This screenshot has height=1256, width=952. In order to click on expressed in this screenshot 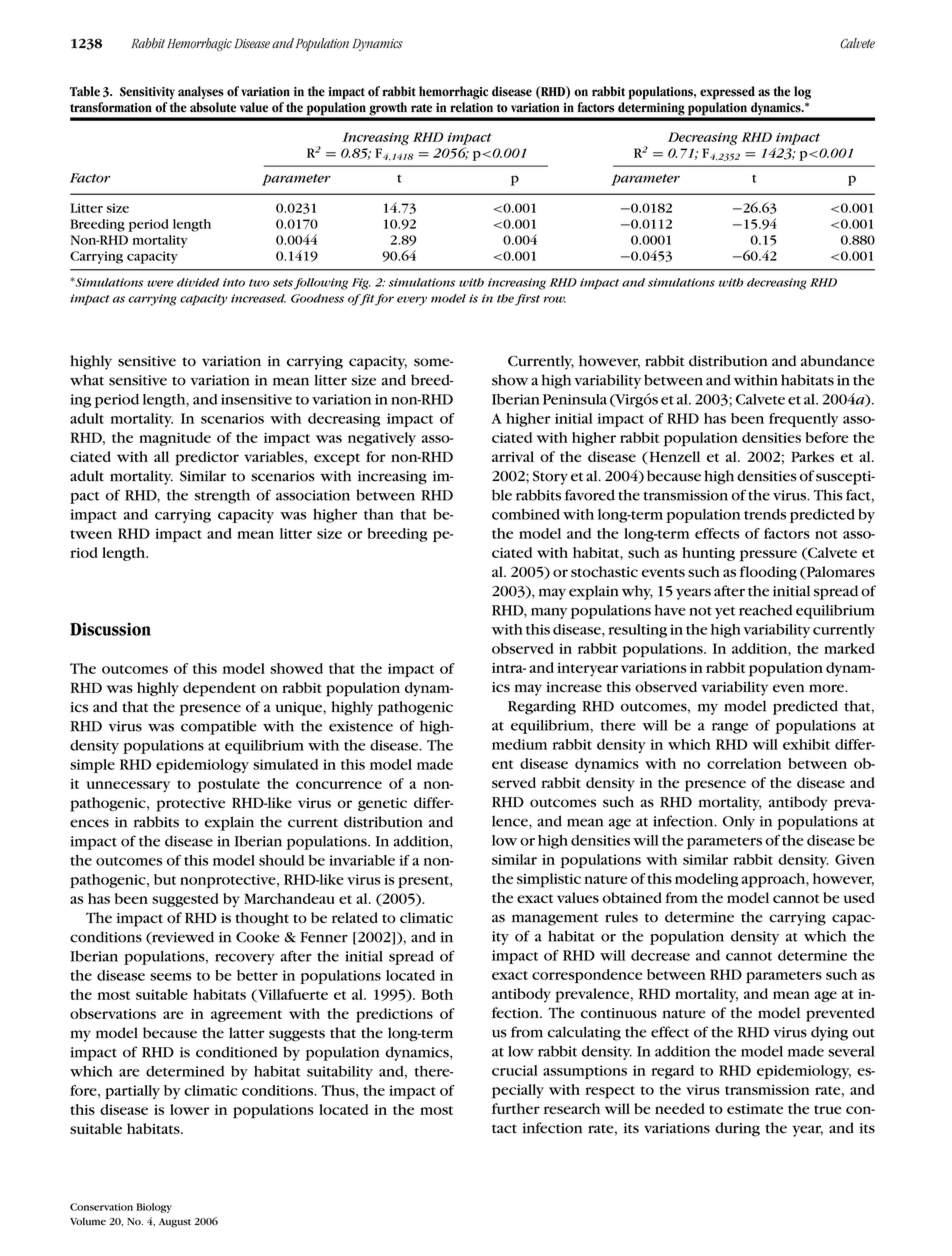, I will do `click(727, 93)`.
